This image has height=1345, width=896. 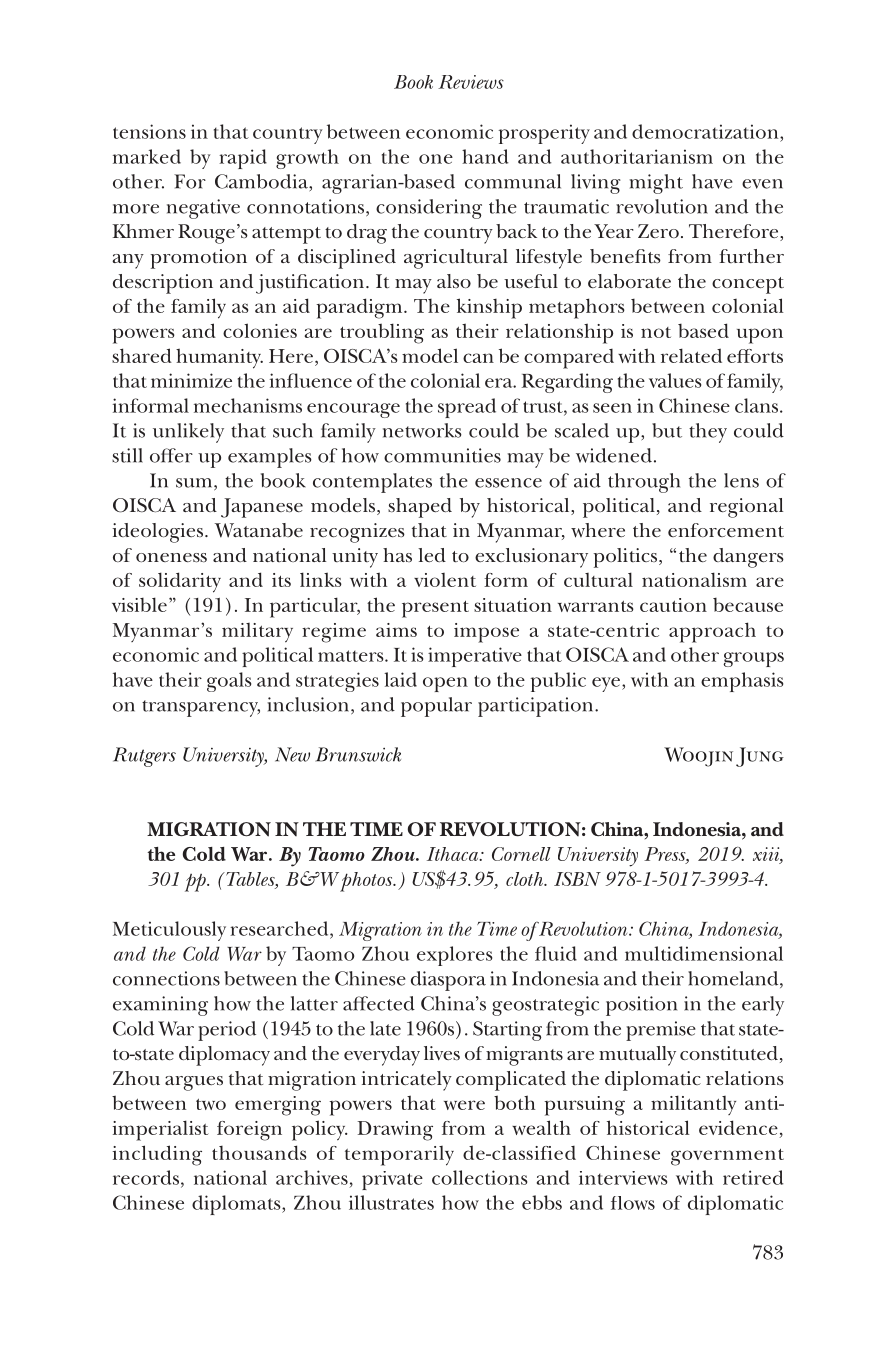 I want to click on tensions, so click(x=149, y=131).
